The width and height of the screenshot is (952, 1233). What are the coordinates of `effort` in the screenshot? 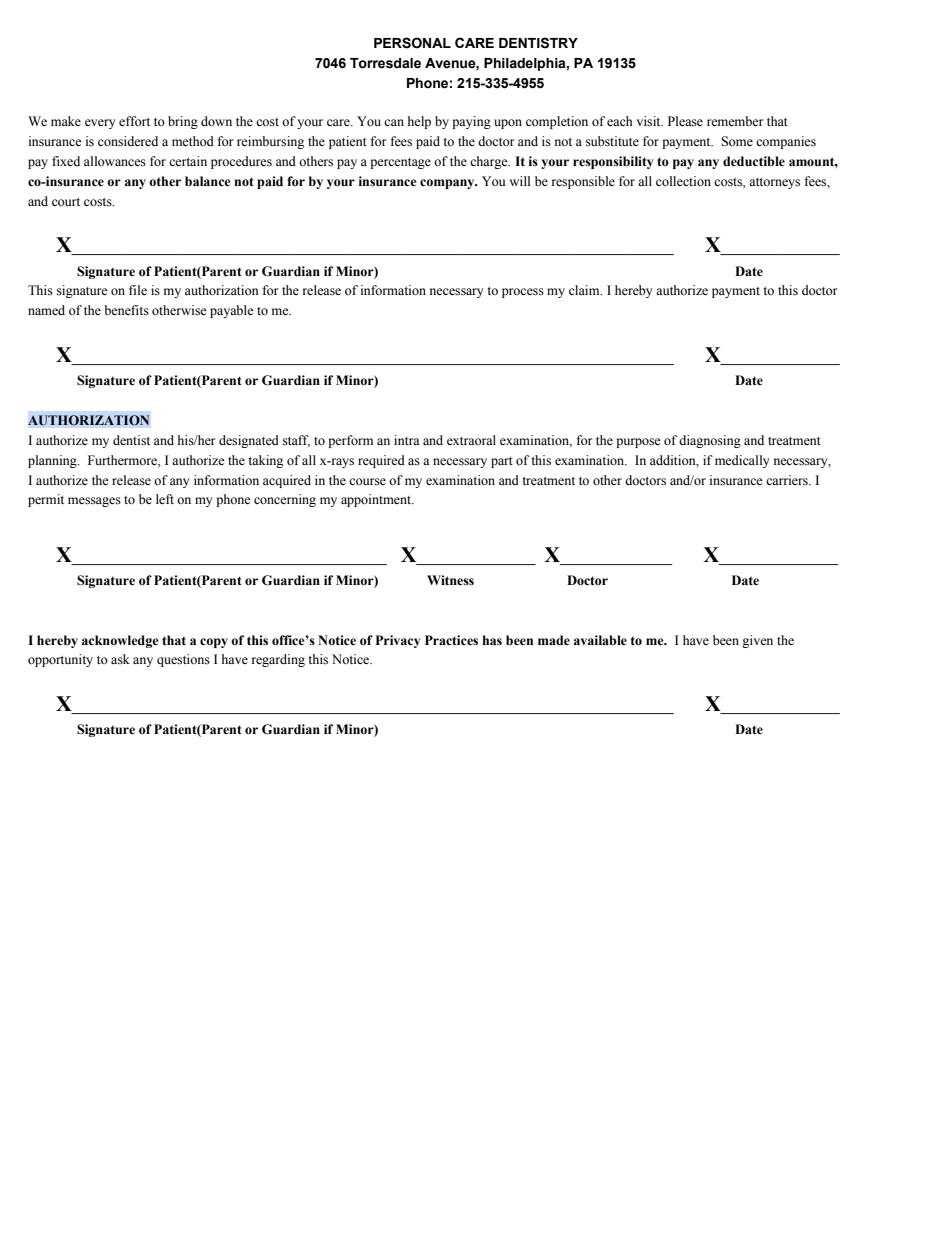 It's located at (134, 121).
